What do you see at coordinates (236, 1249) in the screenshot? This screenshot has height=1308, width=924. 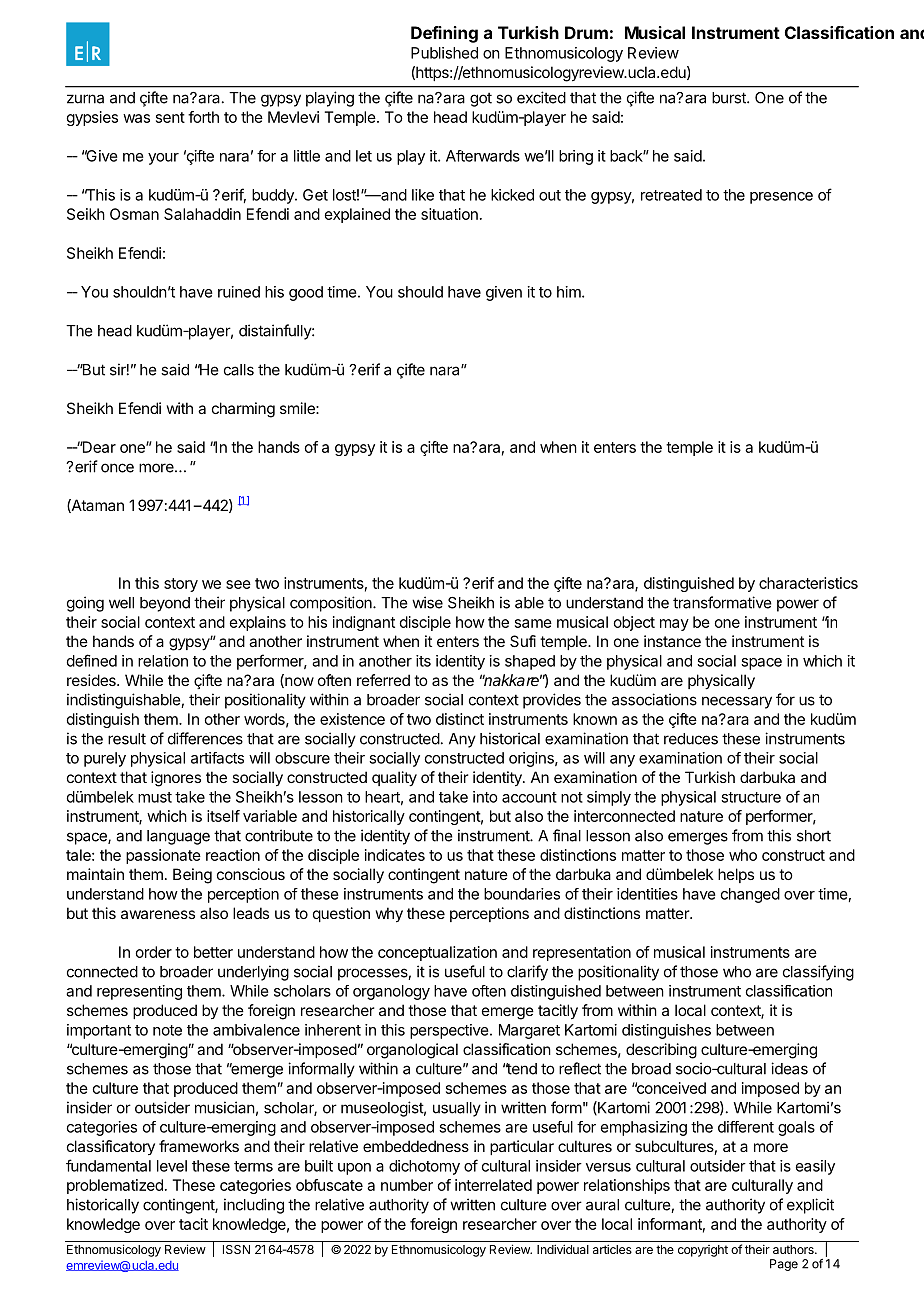 I see `ISSN` at bounding box center [236, 1249].
